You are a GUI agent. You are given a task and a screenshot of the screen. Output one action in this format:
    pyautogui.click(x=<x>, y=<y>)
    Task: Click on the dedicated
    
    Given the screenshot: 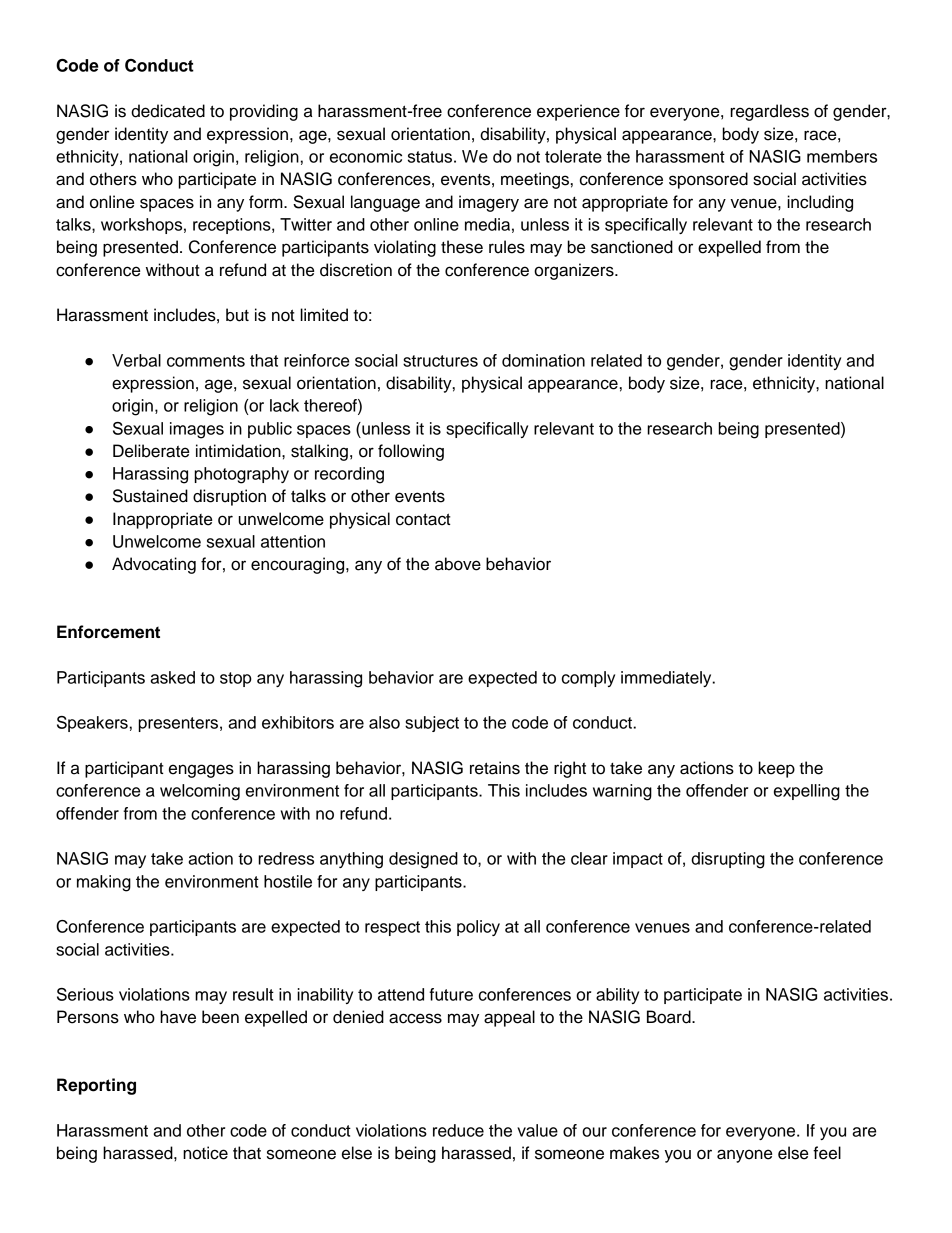 What is the action you would take?
    pyautogui.click(x=168, y=111)
